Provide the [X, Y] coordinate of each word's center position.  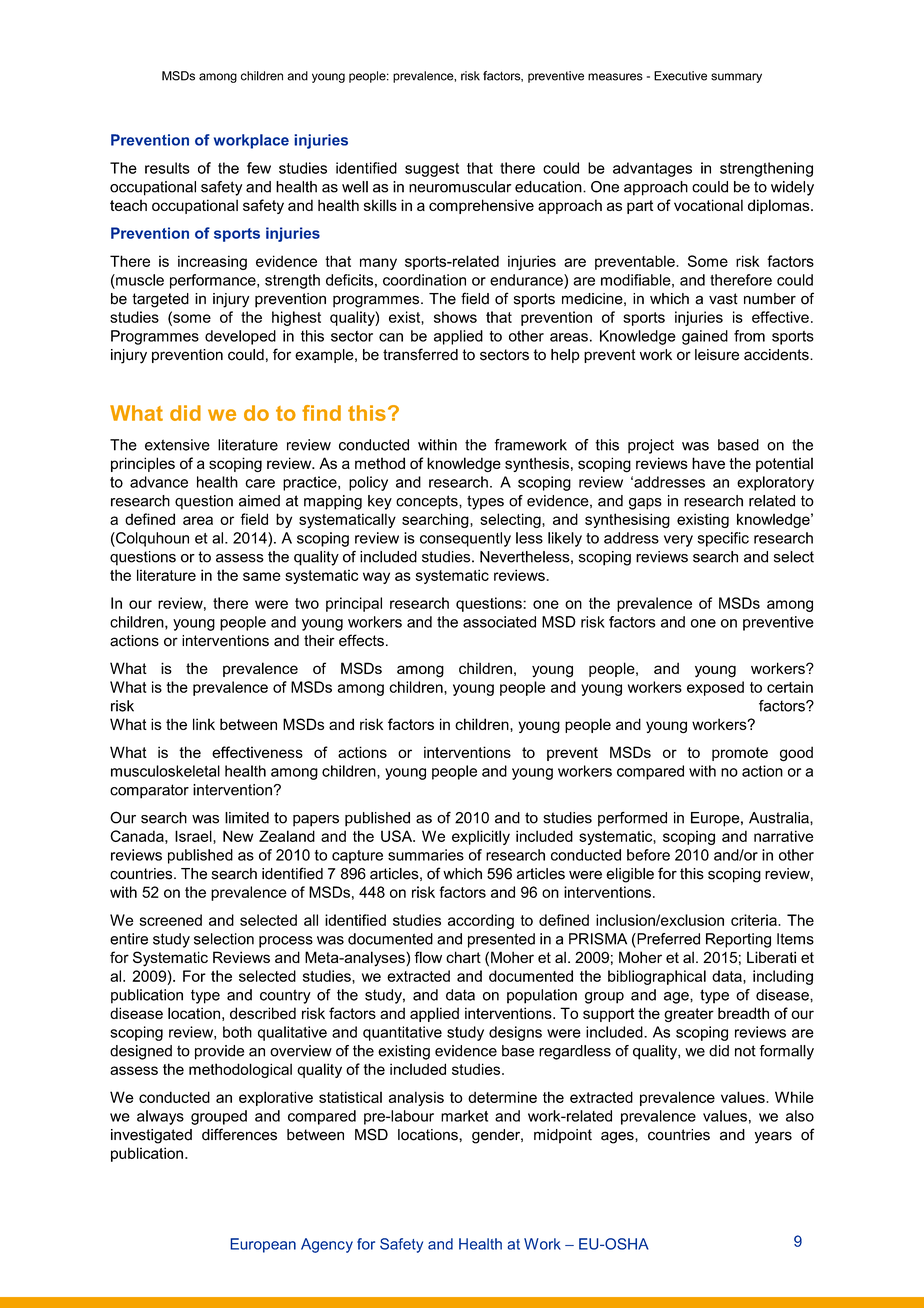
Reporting [738, 940]
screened [171, 920]
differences [239, 1134]
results [167, 168]
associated [499, 622]
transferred [420, 354]
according [481, 921]
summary [736, 78]
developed [240, 337]
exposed [715, 688]
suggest [432, 170]
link [204, 724]
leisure [717, 355]
